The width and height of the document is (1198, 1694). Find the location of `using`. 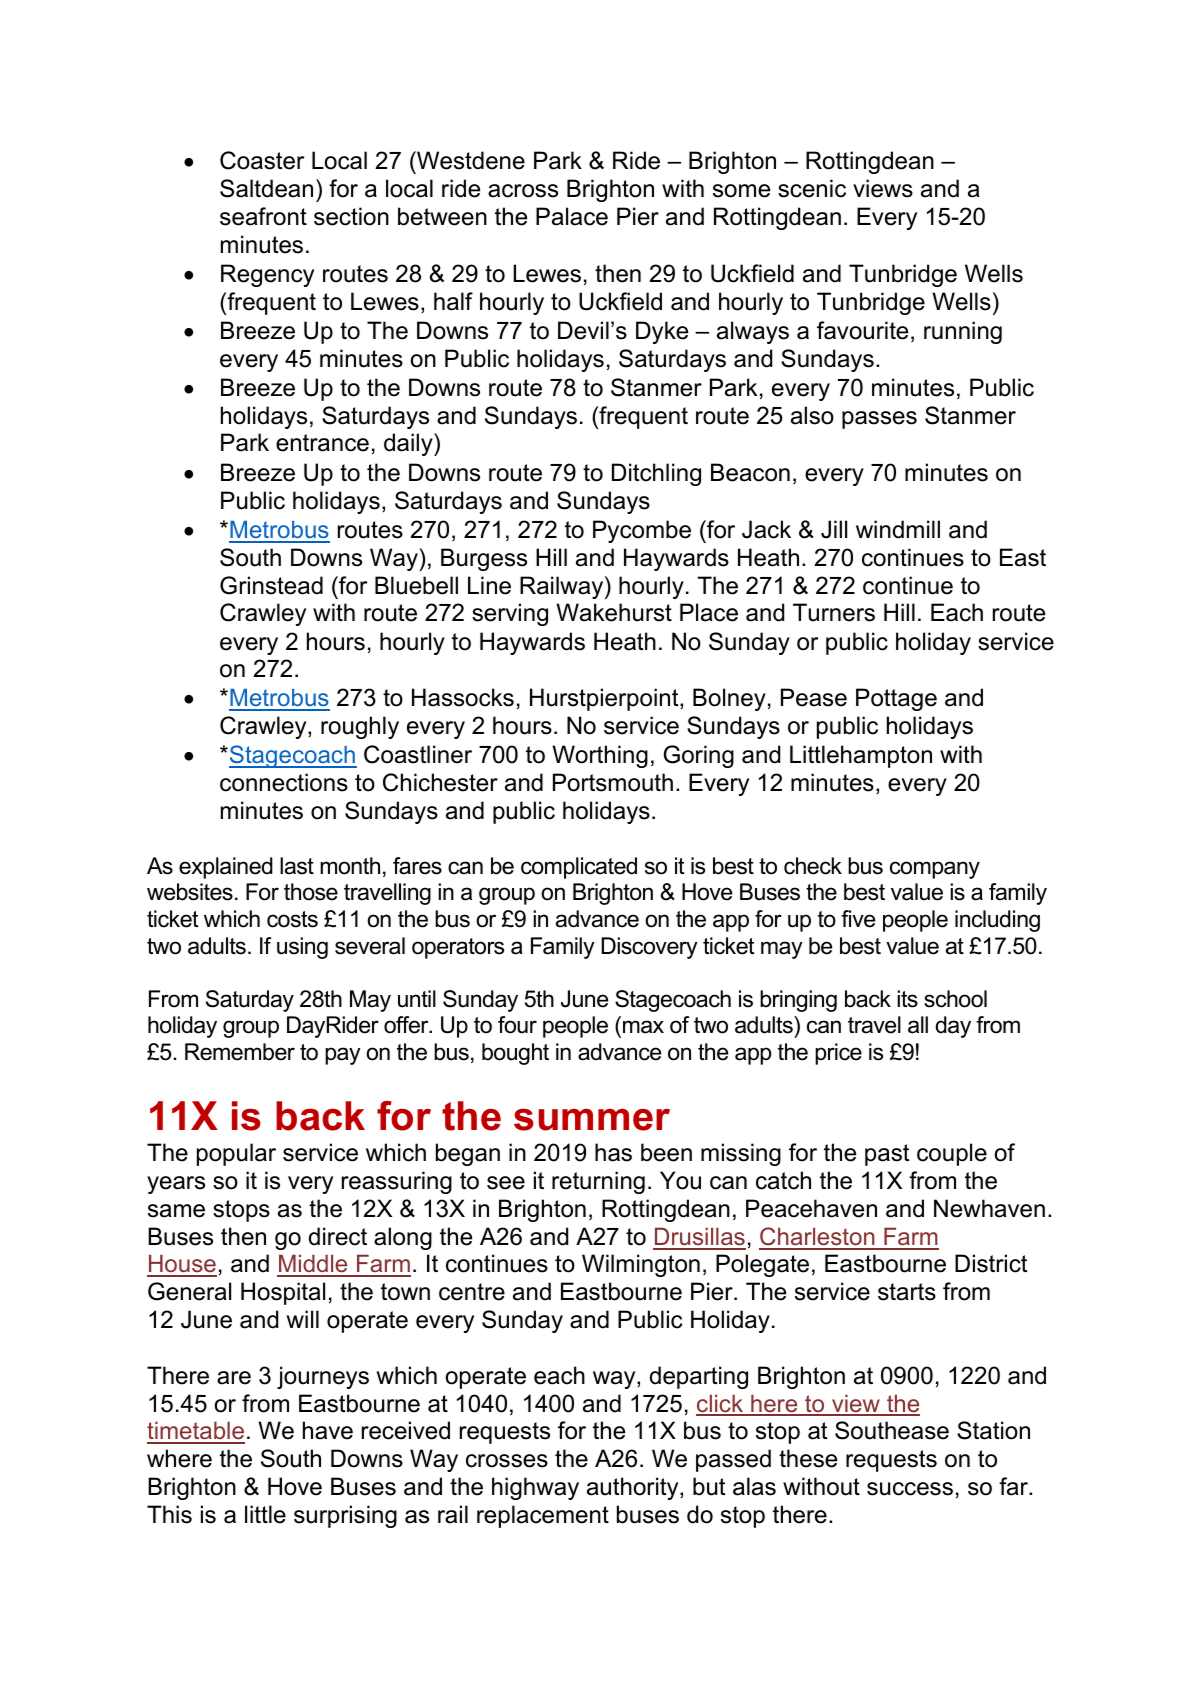

using is located at coordinates (302, 948).
